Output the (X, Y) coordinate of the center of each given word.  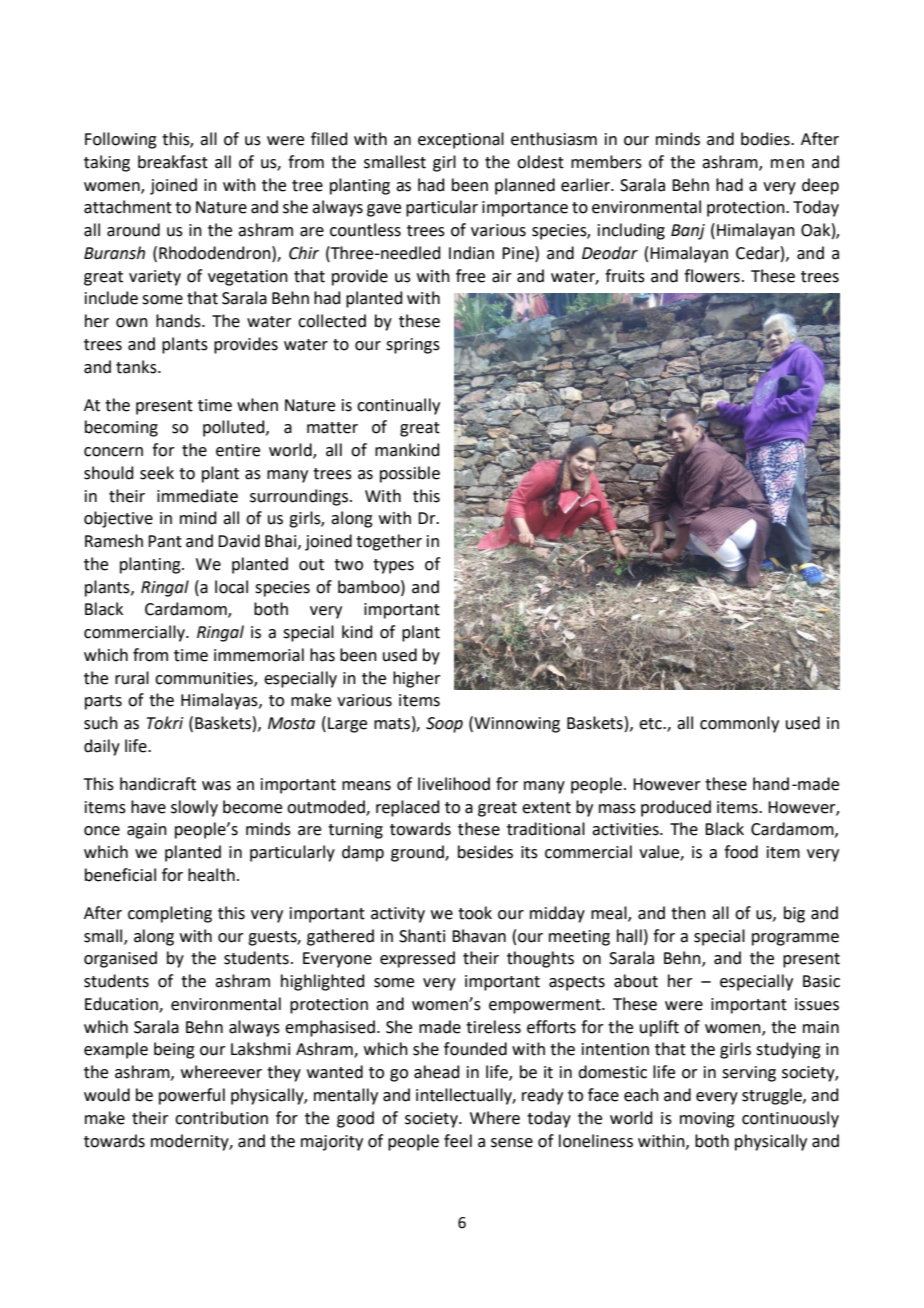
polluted (235, 428)
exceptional (461, 140)
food (741, 852)
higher (417, 679)
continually (398, 406)
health (211, 875)
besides (485, 852)
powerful (192, 1096)
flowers (712, 276)
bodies (766, 139)
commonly (739, 724)
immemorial (259, 655)
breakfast (173, 162)
